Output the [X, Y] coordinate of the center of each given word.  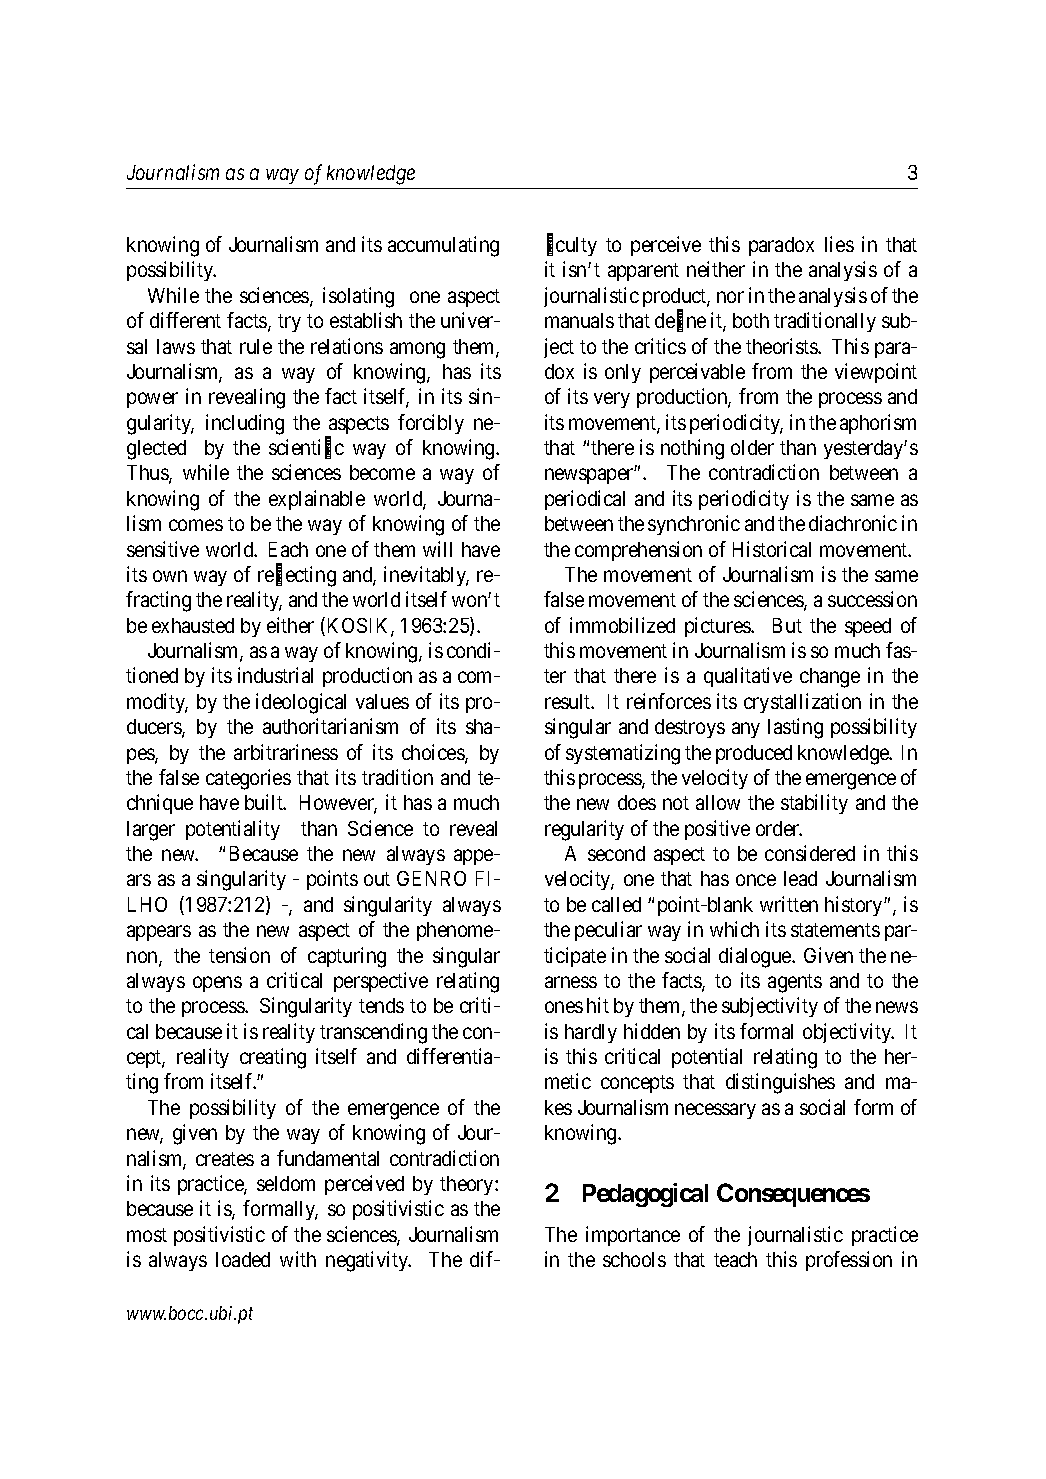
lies [839, 244]
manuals [579, 320]
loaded [243, 1259]
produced [754, 754]
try [289, 323]
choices [434, 753]
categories [248, 779]
